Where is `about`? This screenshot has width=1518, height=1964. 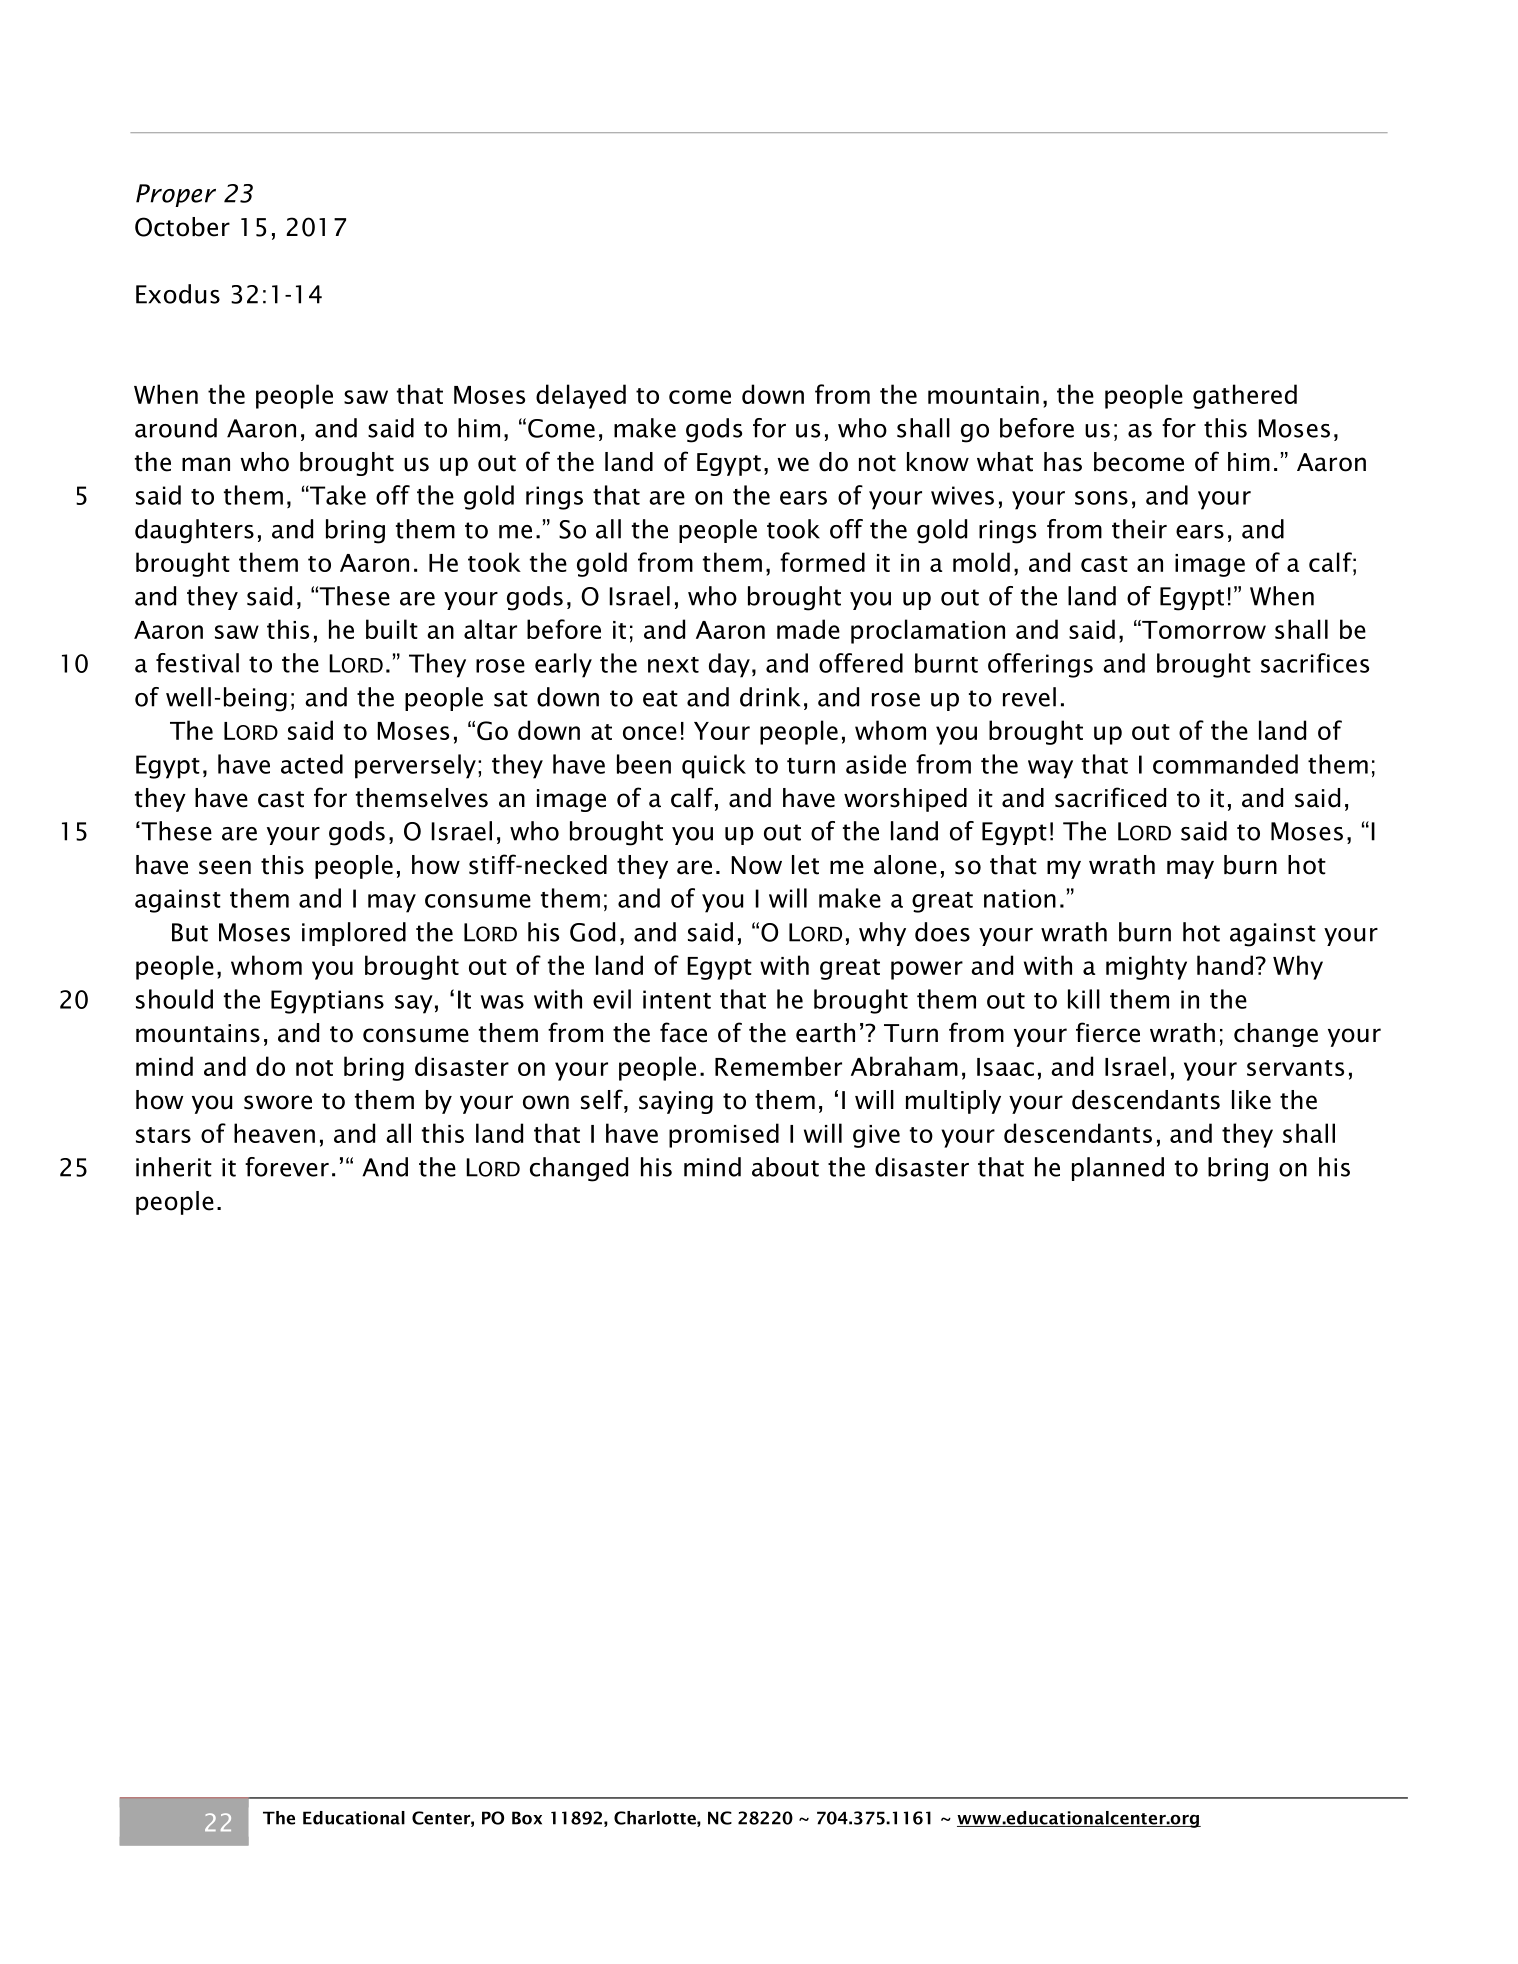 about is located at coordinates (785, 1167).
